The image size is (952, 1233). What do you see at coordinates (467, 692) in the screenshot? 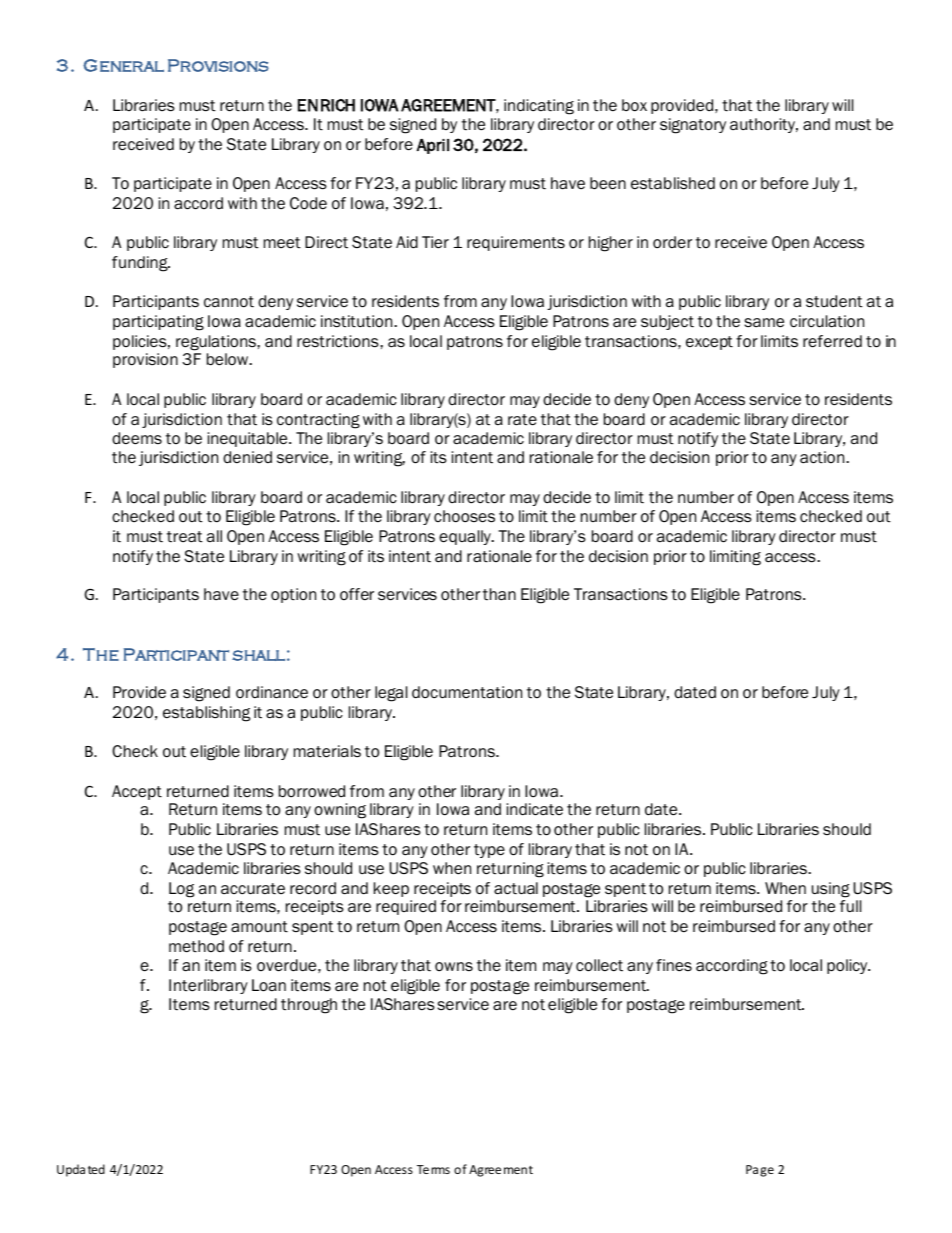
I see `documentation` at bounding box center [467, 692].
